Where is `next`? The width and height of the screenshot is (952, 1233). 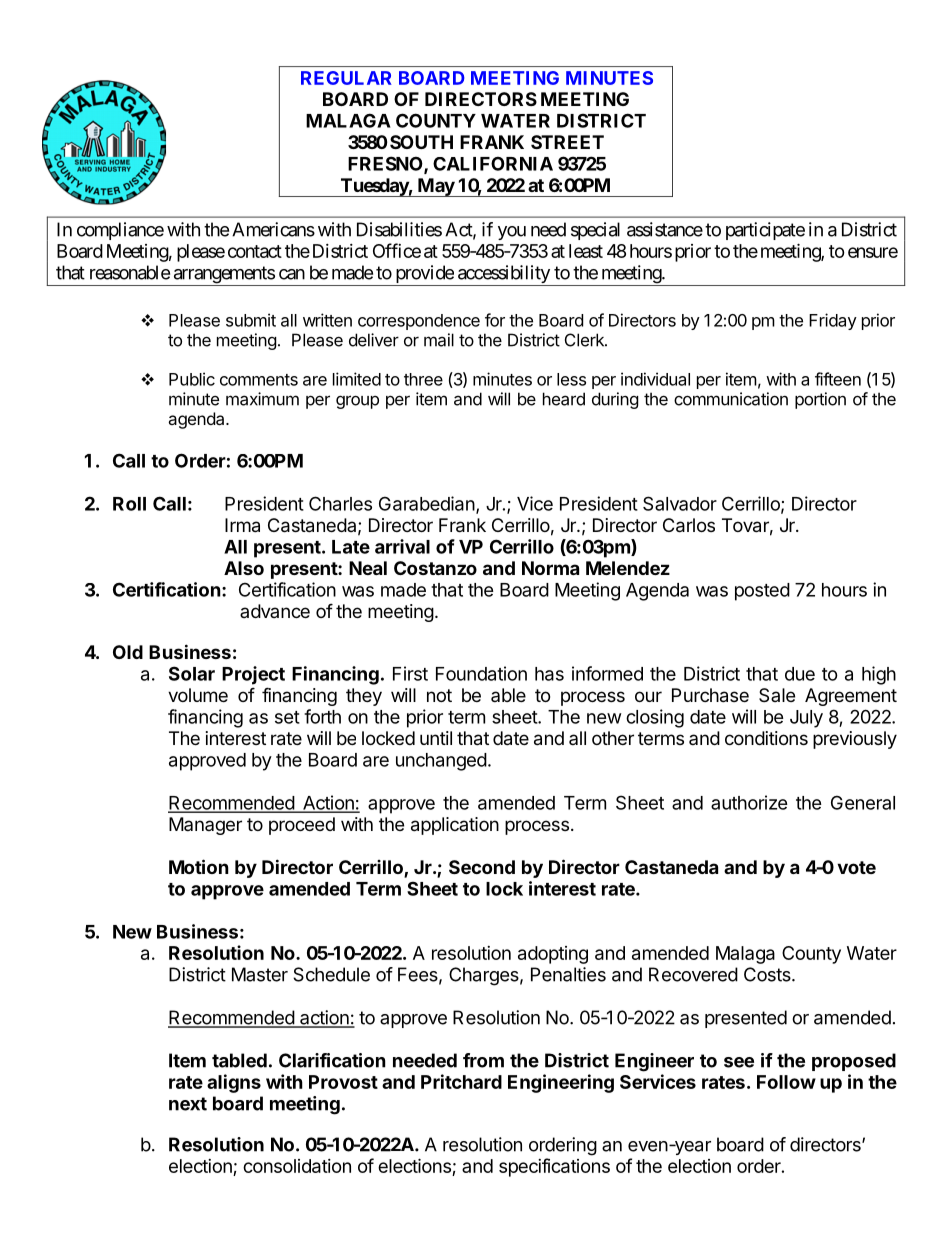 next is located at coordinates (188, 1104).
